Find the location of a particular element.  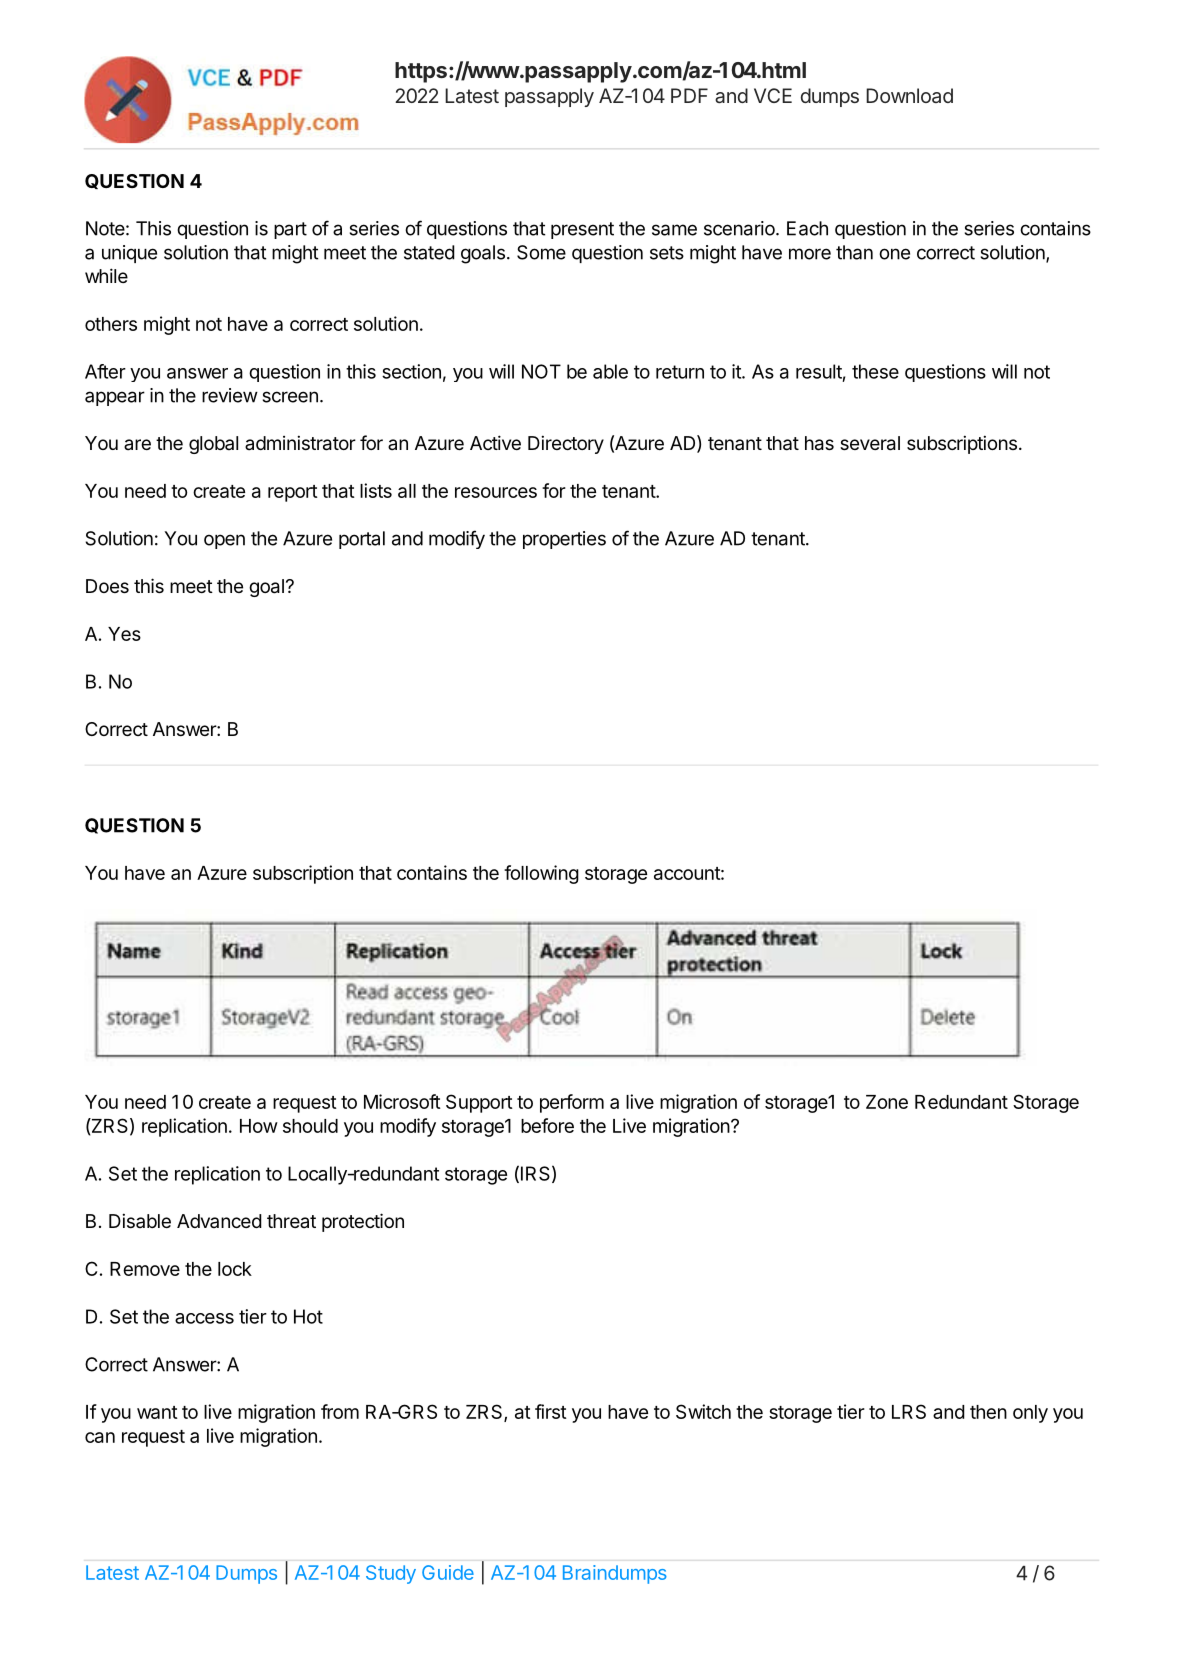

Yes is located at coordinates (124, 634).
